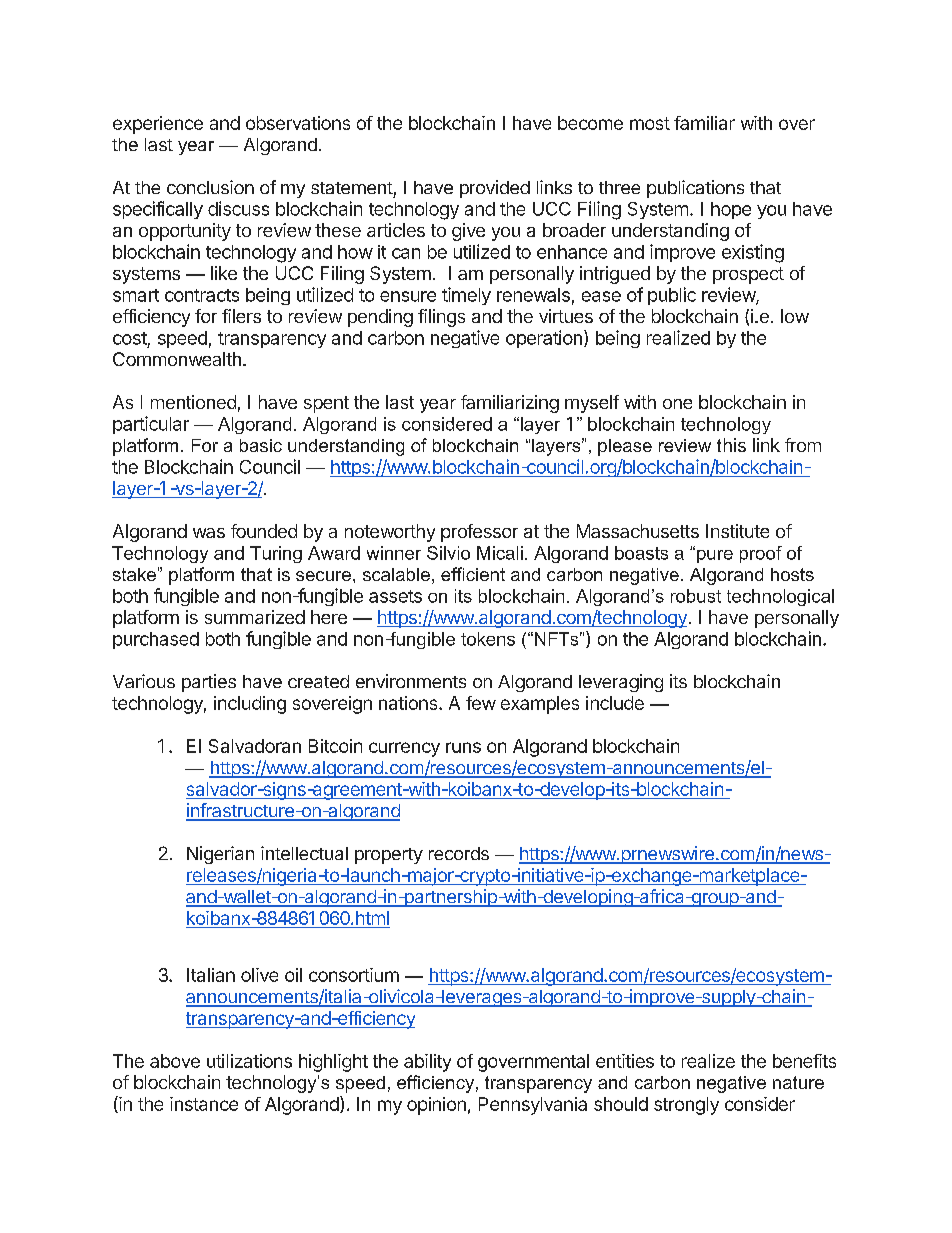 Image resolution: width=952 pixels, height=1233 pixels. Describe the element at coordinates (210, 187) in the screenshot. I see `conclusion` at that location.
